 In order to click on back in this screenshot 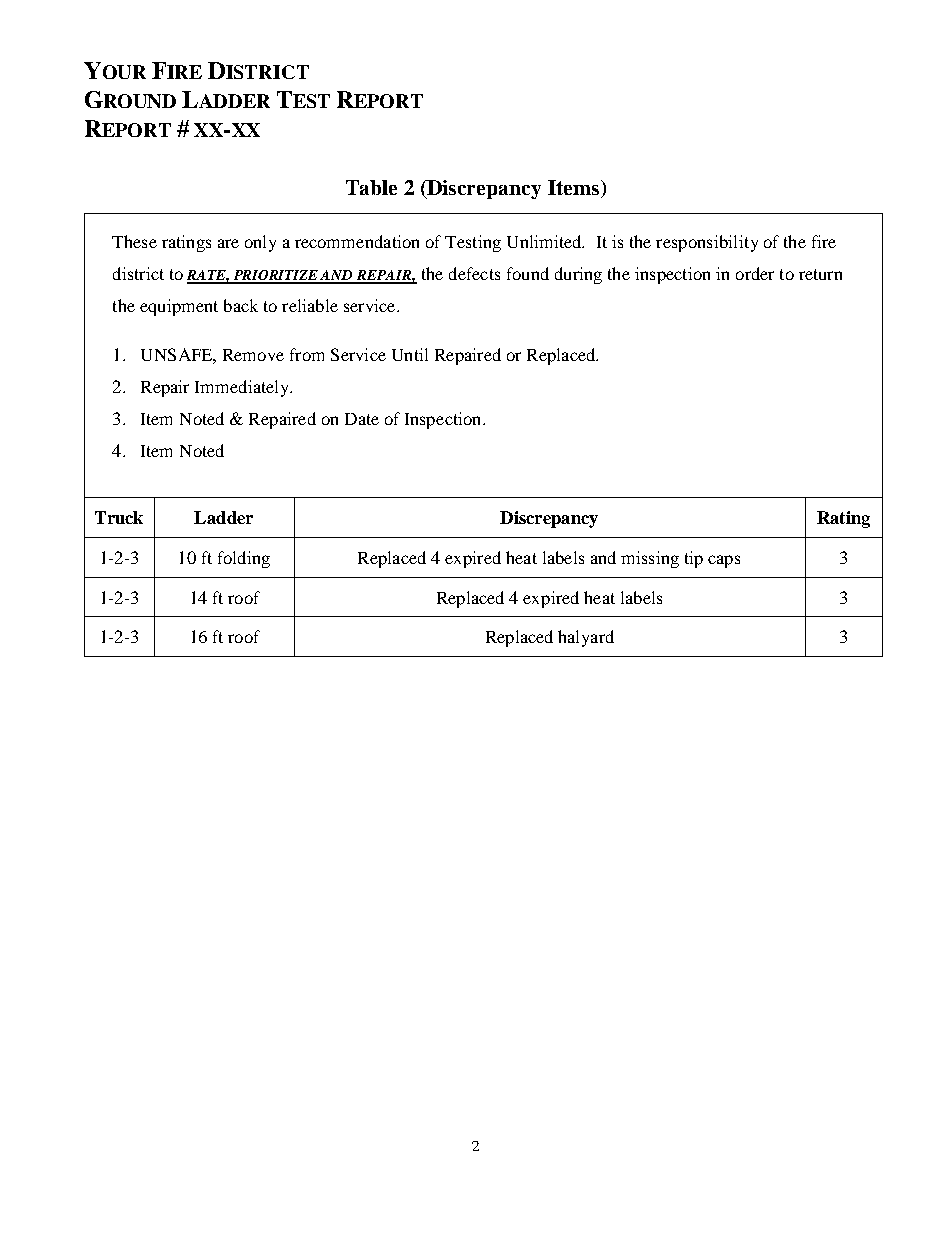, I will do `click(241, 305)`.
